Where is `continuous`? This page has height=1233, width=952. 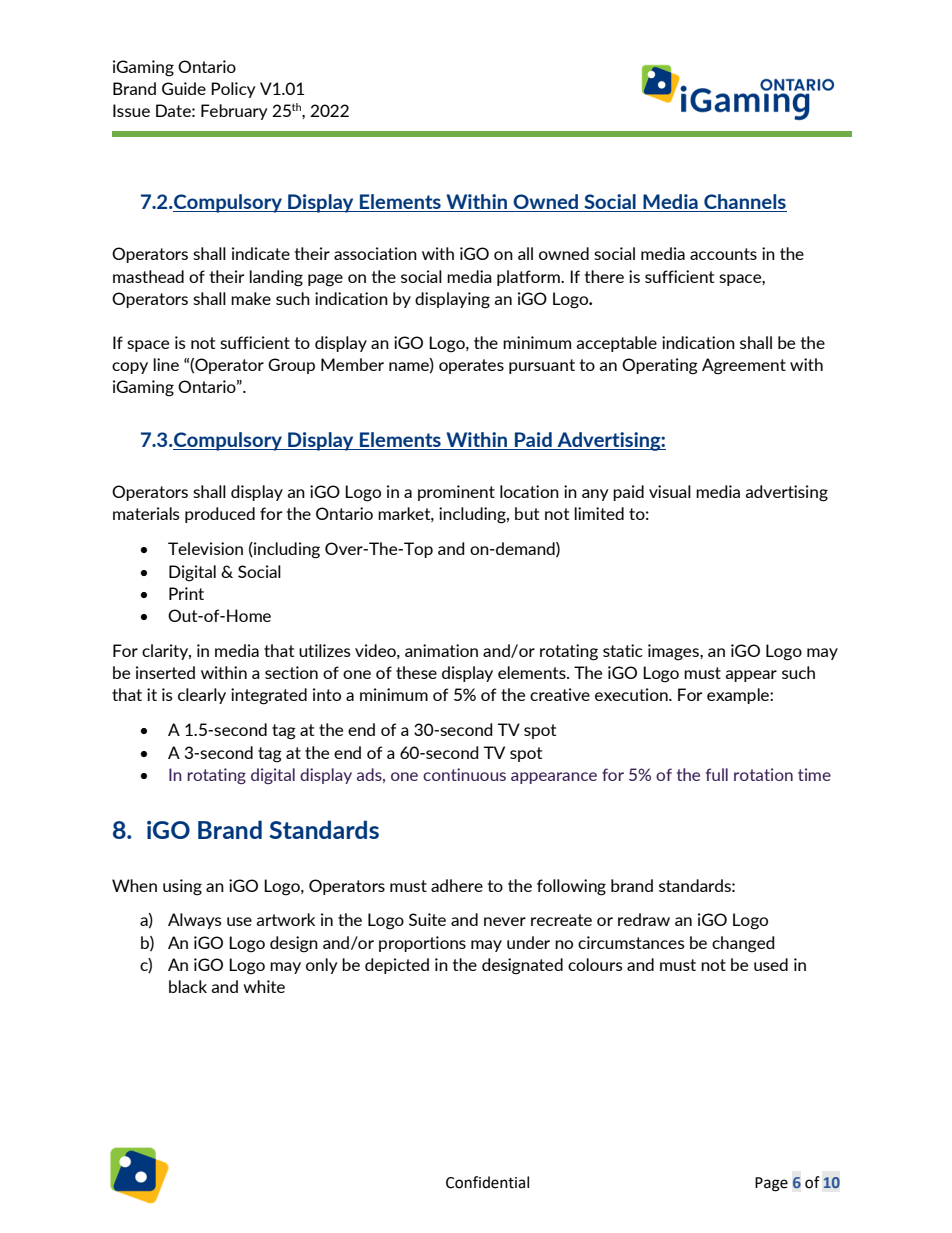
continuous is located at coordinates (464, 774).
